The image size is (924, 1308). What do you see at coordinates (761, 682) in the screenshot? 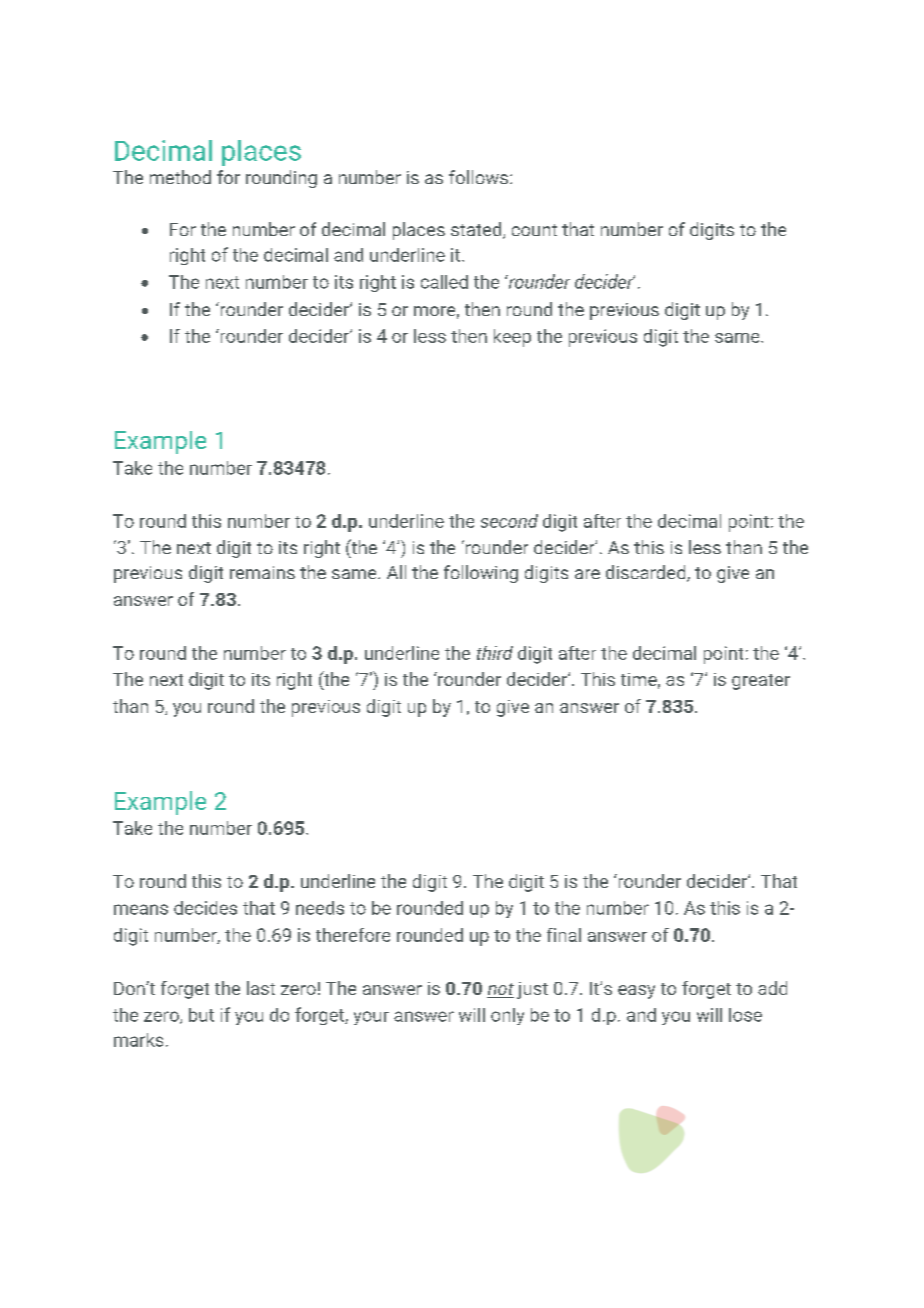
I see `greater` at bounding box center [761, 682].
